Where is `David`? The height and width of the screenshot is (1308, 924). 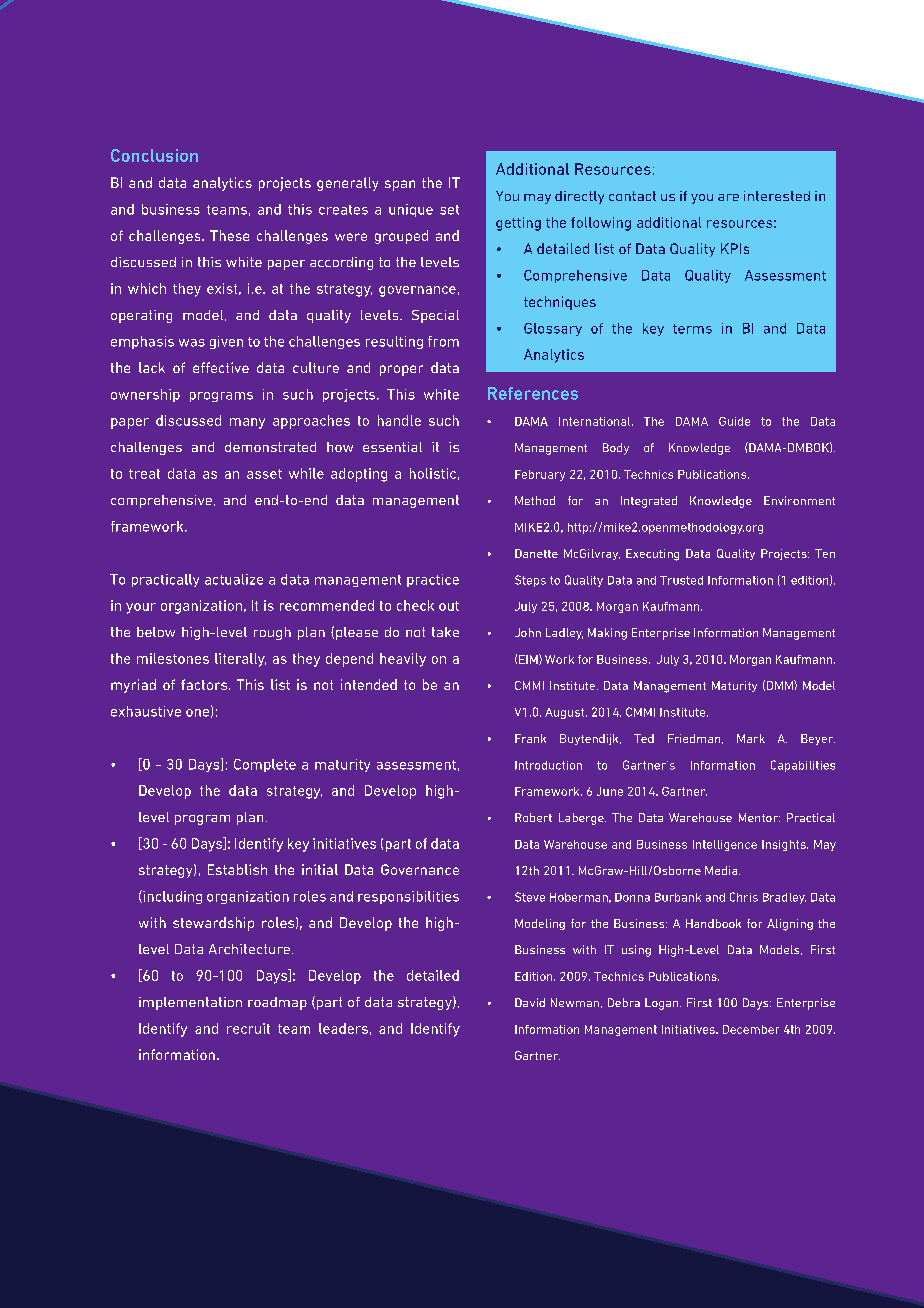
David is located at coordinates (530, 1002).
